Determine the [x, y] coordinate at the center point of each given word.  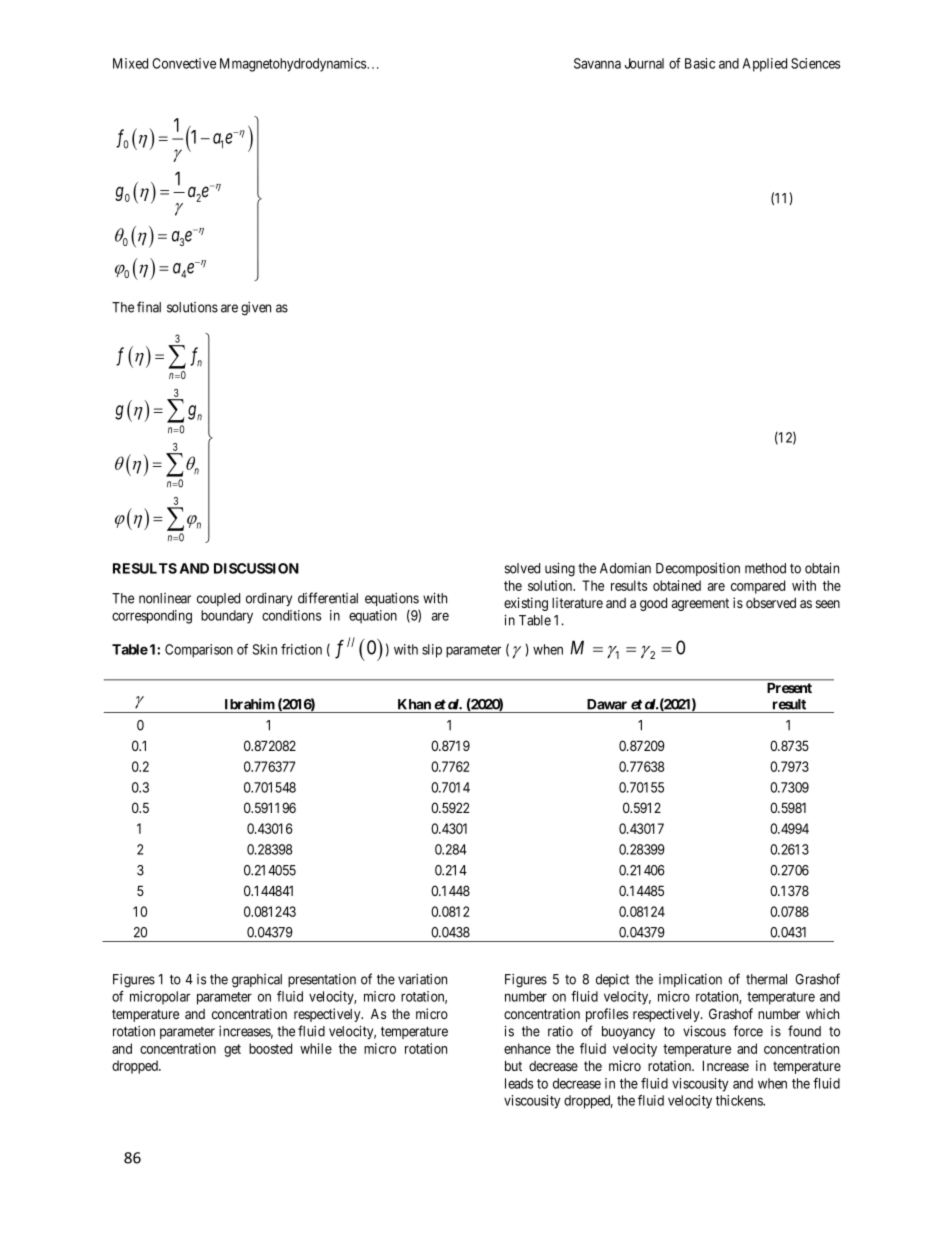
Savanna [597, 63]
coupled [218, 599]
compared [758, 587]
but [513, 1065]
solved [522, 568]
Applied [765, 65]
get [232, 1050]
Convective [184, 63]
